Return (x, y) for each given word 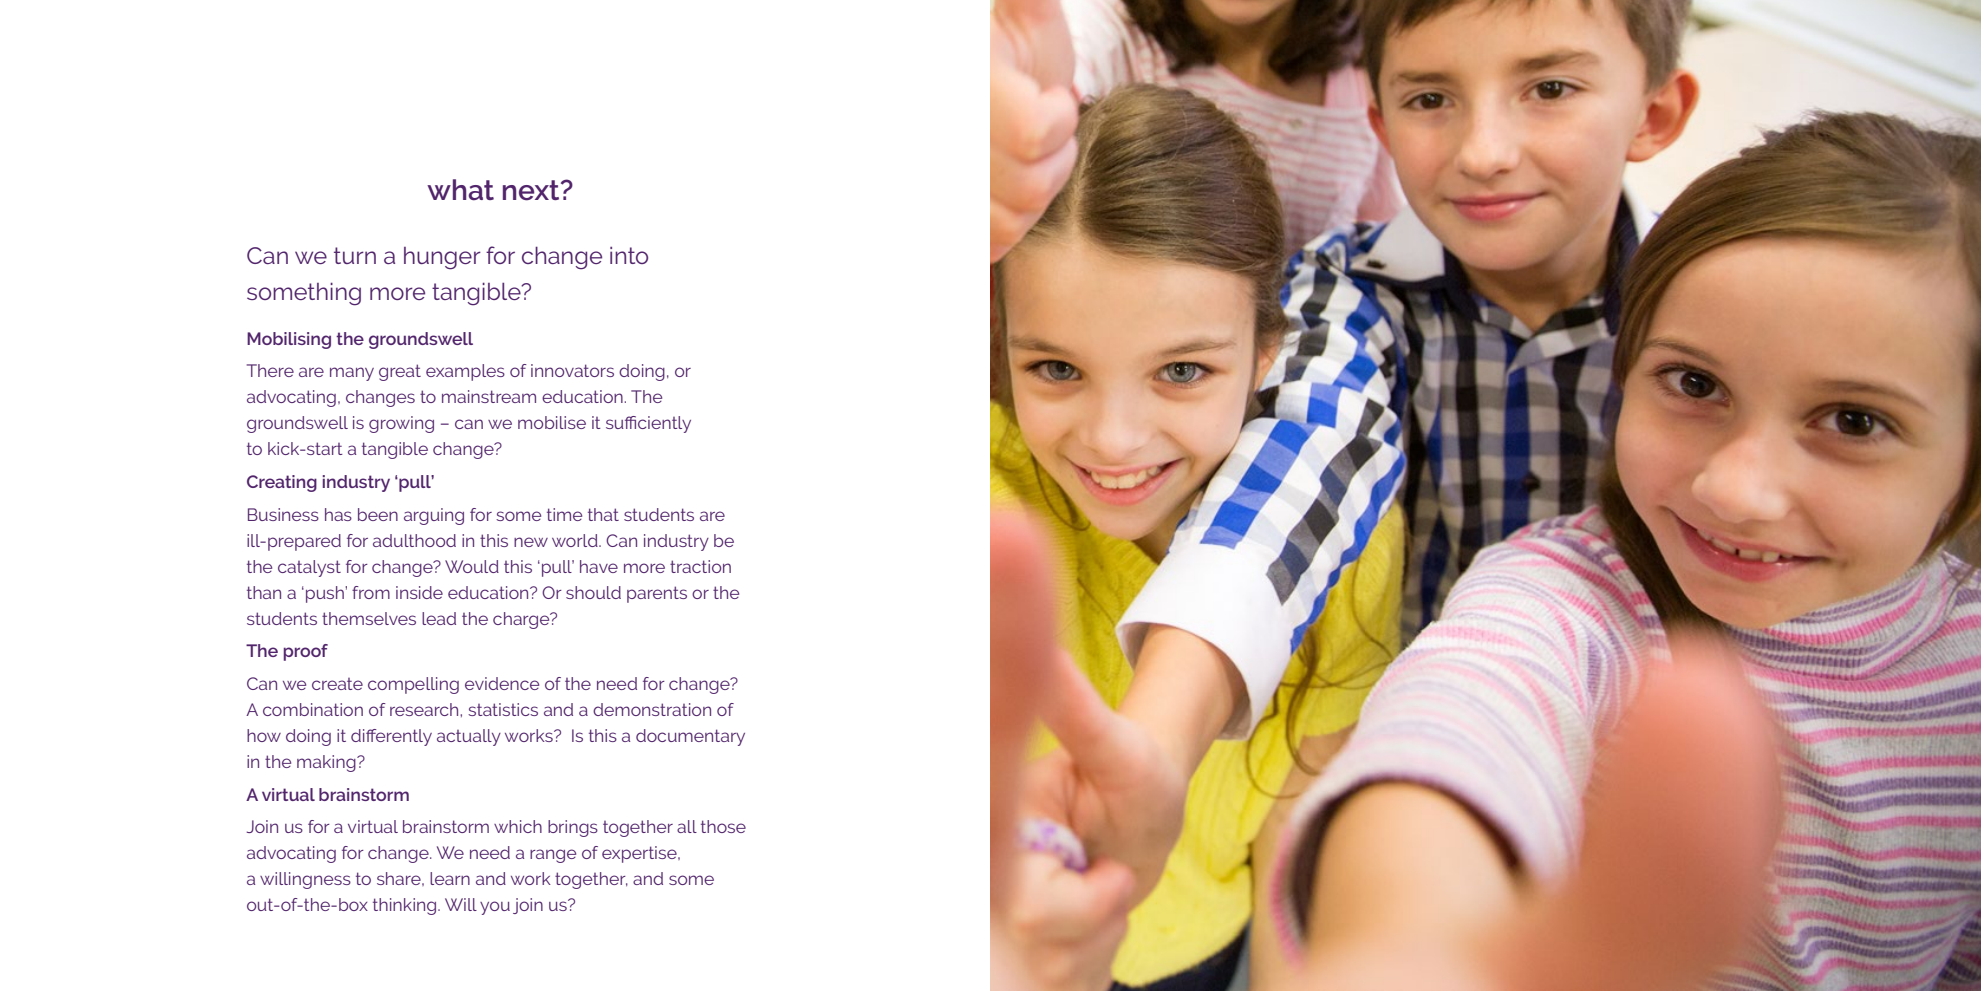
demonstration (652, 709)
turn (355, 255)
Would (472, 566)
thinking (406, 906)
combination (313, 709)
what (460, 190)
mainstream (489, 396)
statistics (503, 709)
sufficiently (648, 424)
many (352, 374)
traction (700, 566)
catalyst (309, 568)
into (629, 255)
